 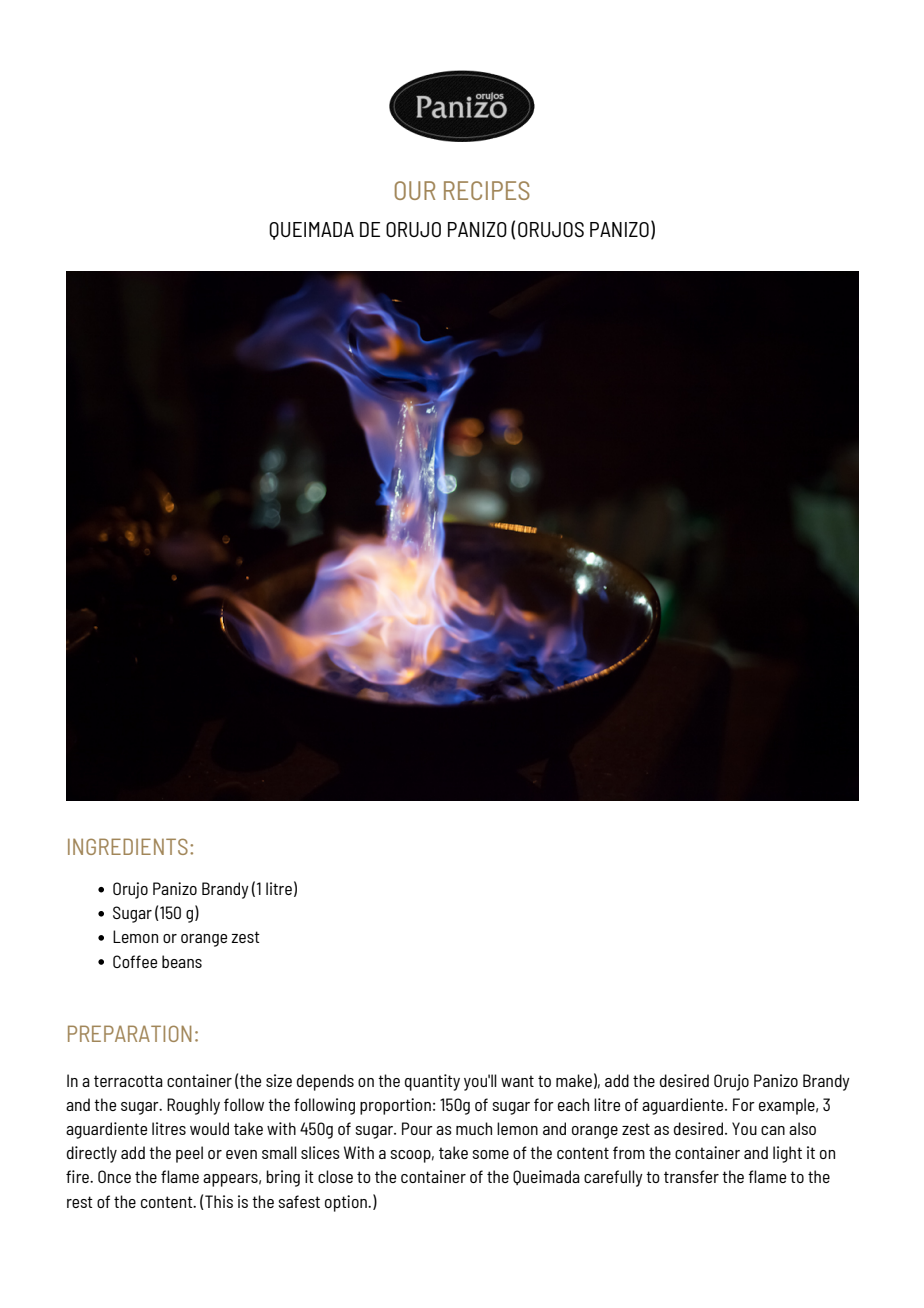 What do you see at coordinates (128, 846) in the image?
I see `INGREDIENTS` at bounding box center [128, 846].
